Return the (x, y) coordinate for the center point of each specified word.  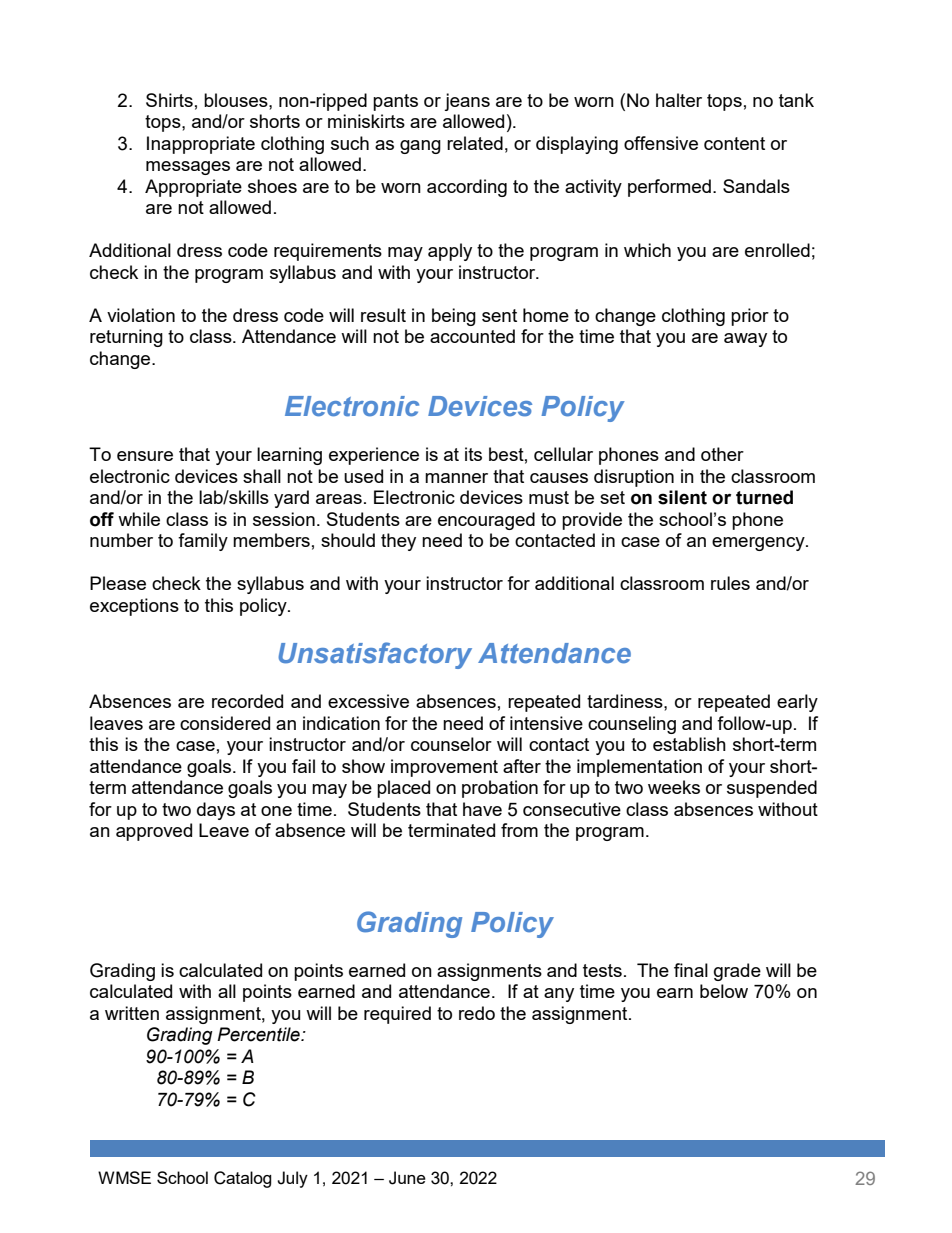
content (734, 143)
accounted (472, 336)
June (407, 1178)
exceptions (134, 607)
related (475, 143)
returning (126, 338)
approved (154, 832)
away (745, 340)
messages (188, 168)
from (519, 830)
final (691, 970)
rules (730, 583)
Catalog (243, 1179)
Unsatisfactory (375, 655)
